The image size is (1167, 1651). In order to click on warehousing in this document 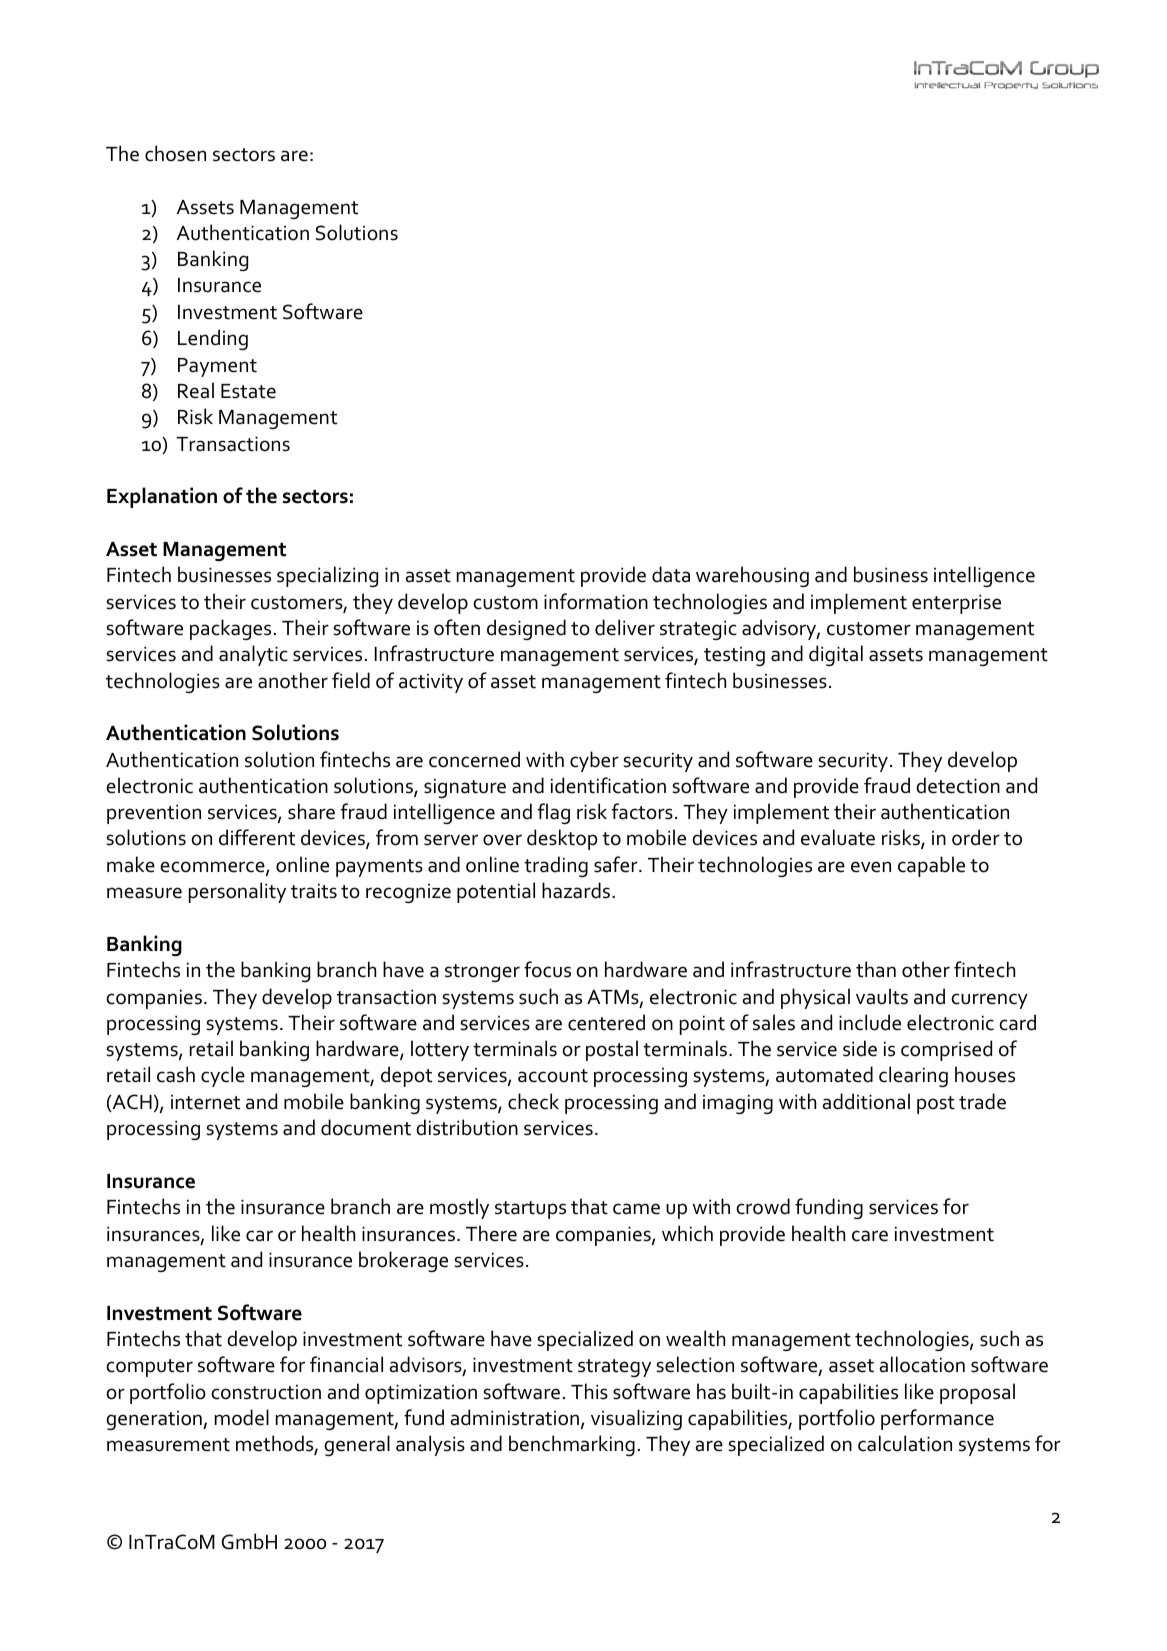, I will do `click(752, 576)`.
